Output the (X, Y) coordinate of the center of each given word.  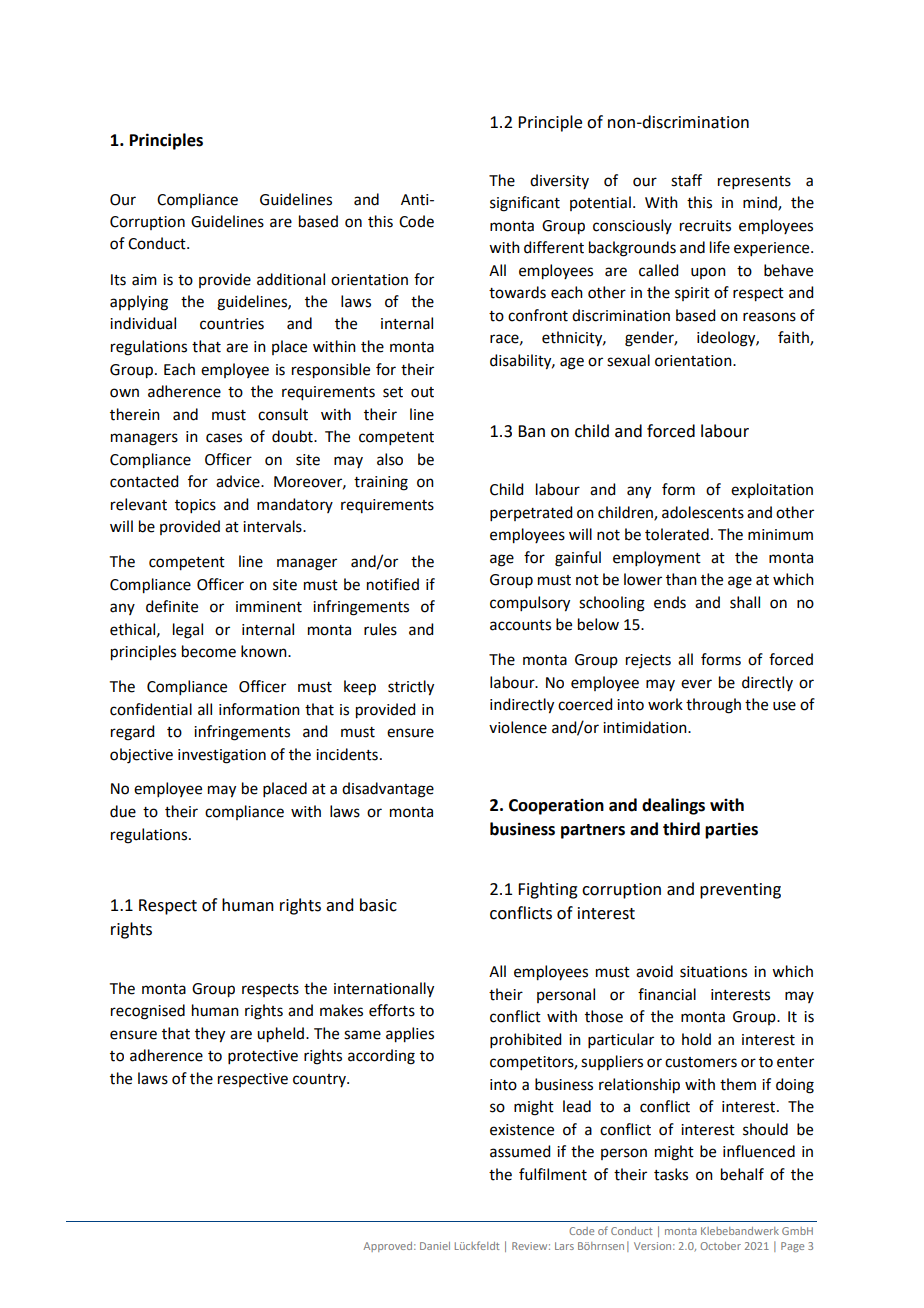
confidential (151, 709)
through (713, 706)
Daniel (435, 1246)
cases (224, 438)
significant (525, 204)
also (390, 459)
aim (144, 280)
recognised (148, 1012)
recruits (705, 226)
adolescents (703, 512)
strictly (411, 688)
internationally (384, 990)
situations (713, 972)
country (320, 1080)
